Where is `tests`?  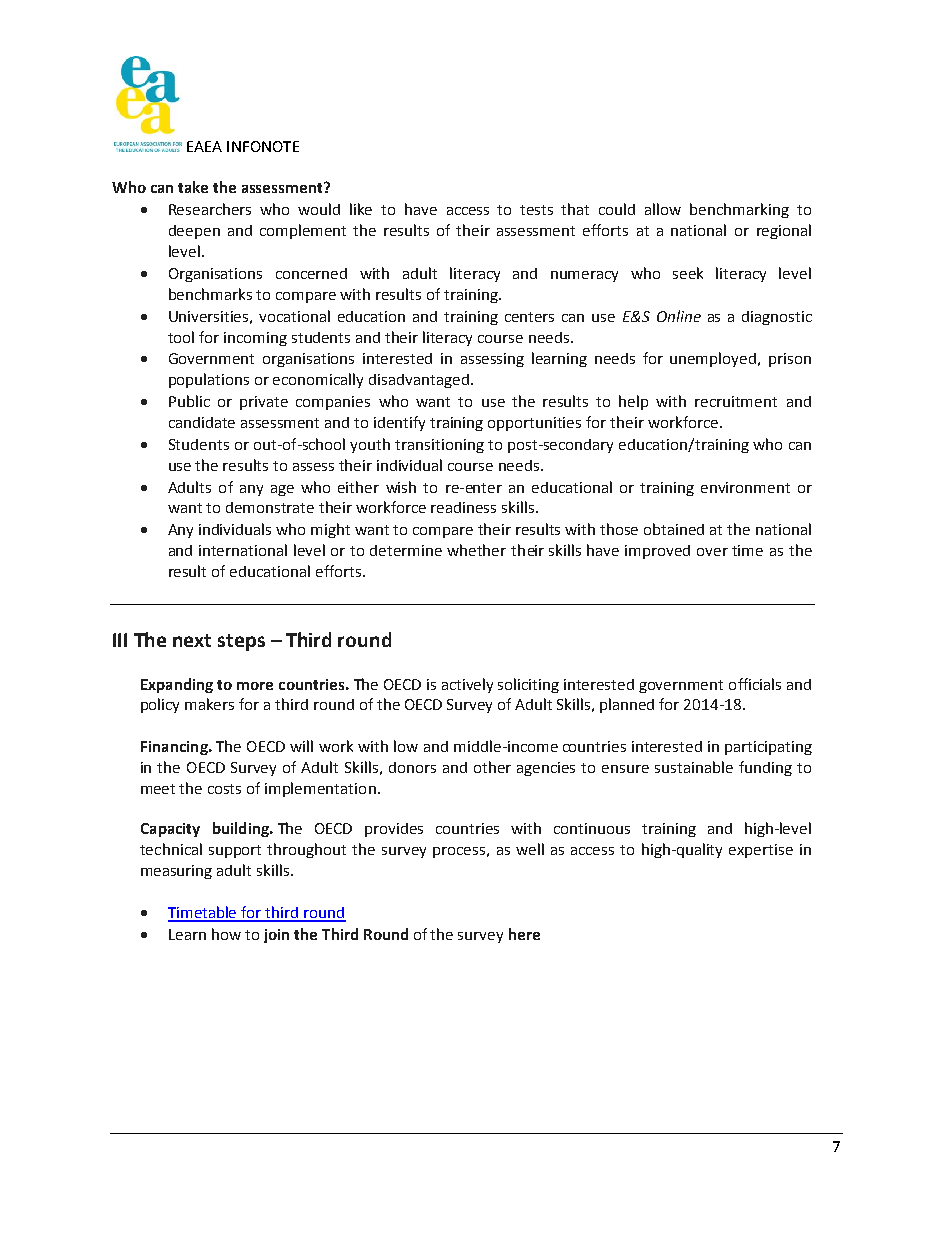 tests is located at coordinates (536, 210).
